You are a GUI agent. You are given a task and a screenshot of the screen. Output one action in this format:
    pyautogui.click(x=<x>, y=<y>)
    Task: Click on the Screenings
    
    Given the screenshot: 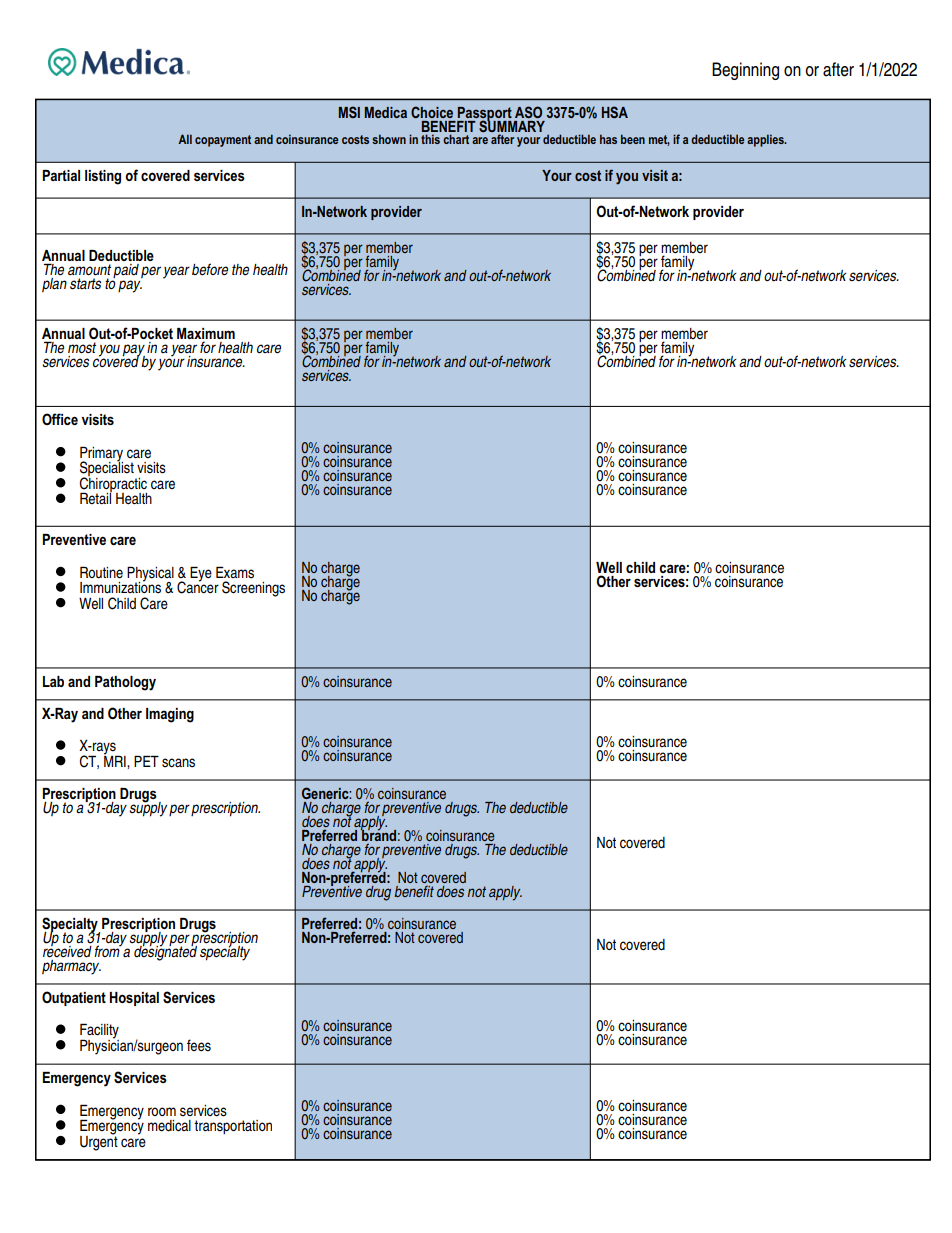 What is the action you would take?
    pyautogui.click(x=253, y=589)
